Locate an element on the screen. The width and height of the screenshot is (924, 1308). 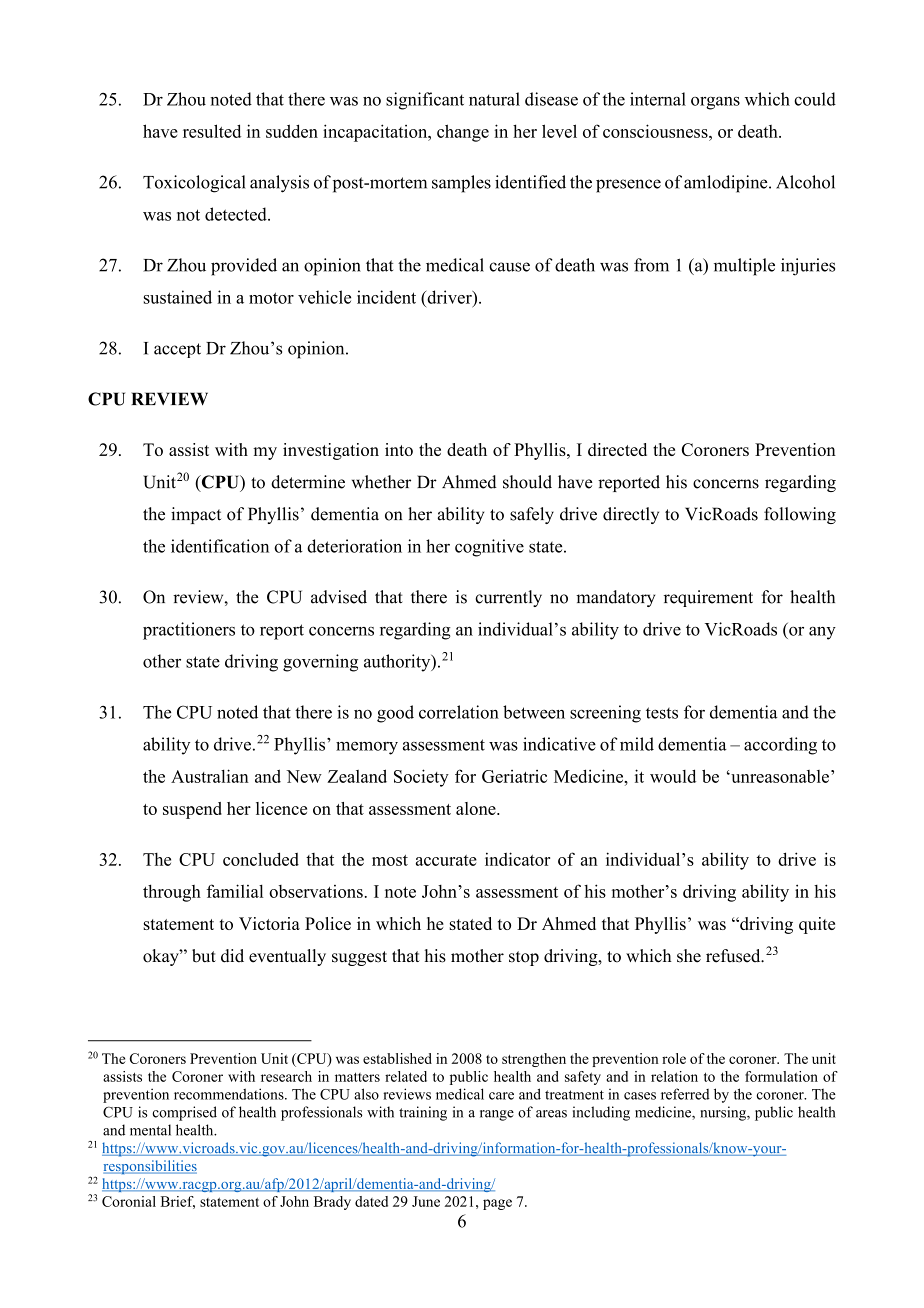
page is located at coordinates (497, 1204).
